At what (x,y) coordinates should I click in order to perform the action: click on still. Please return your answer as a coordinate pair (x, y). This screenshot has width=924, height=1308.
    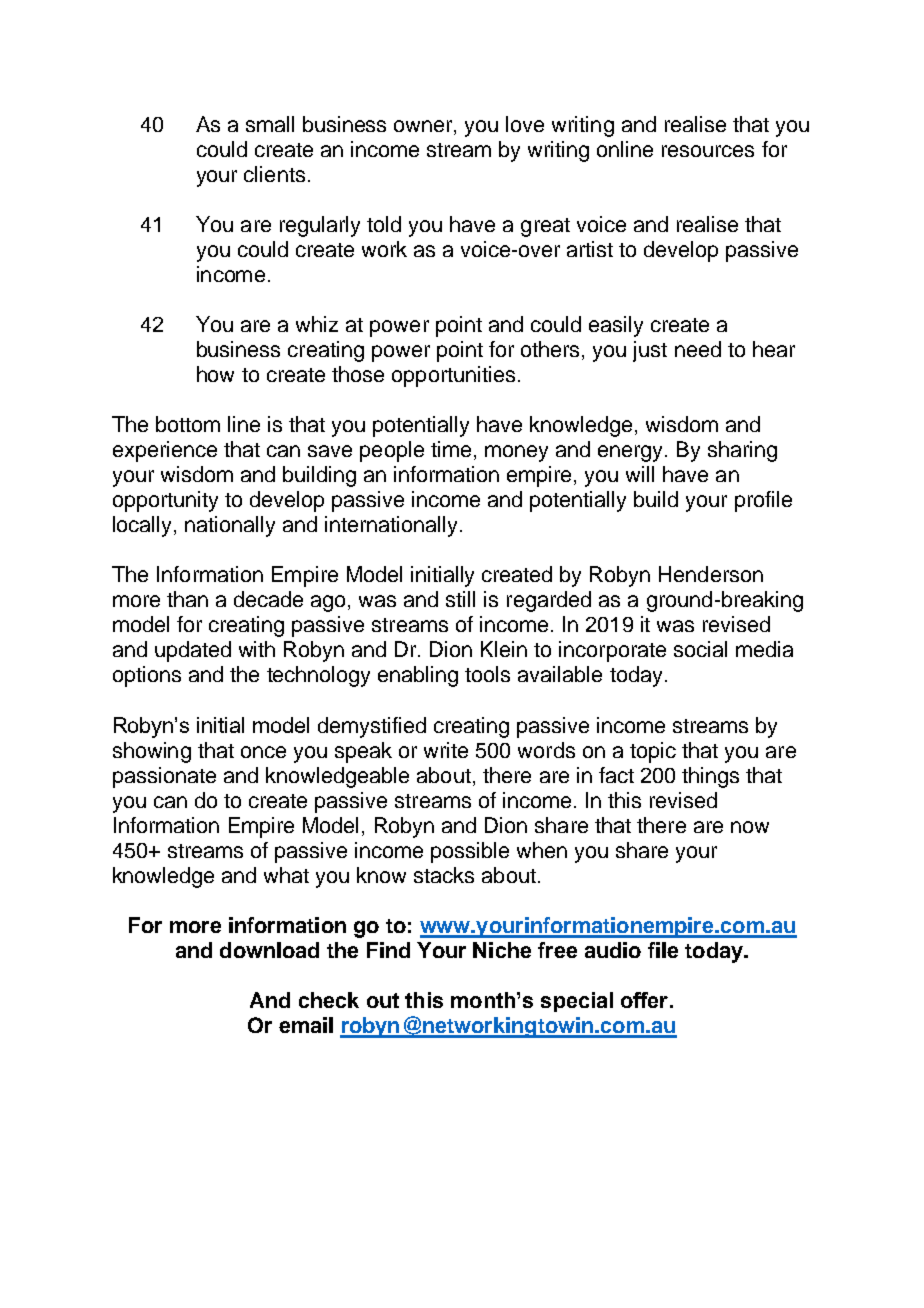
    Looking at the image, I should click on (460, 599).
